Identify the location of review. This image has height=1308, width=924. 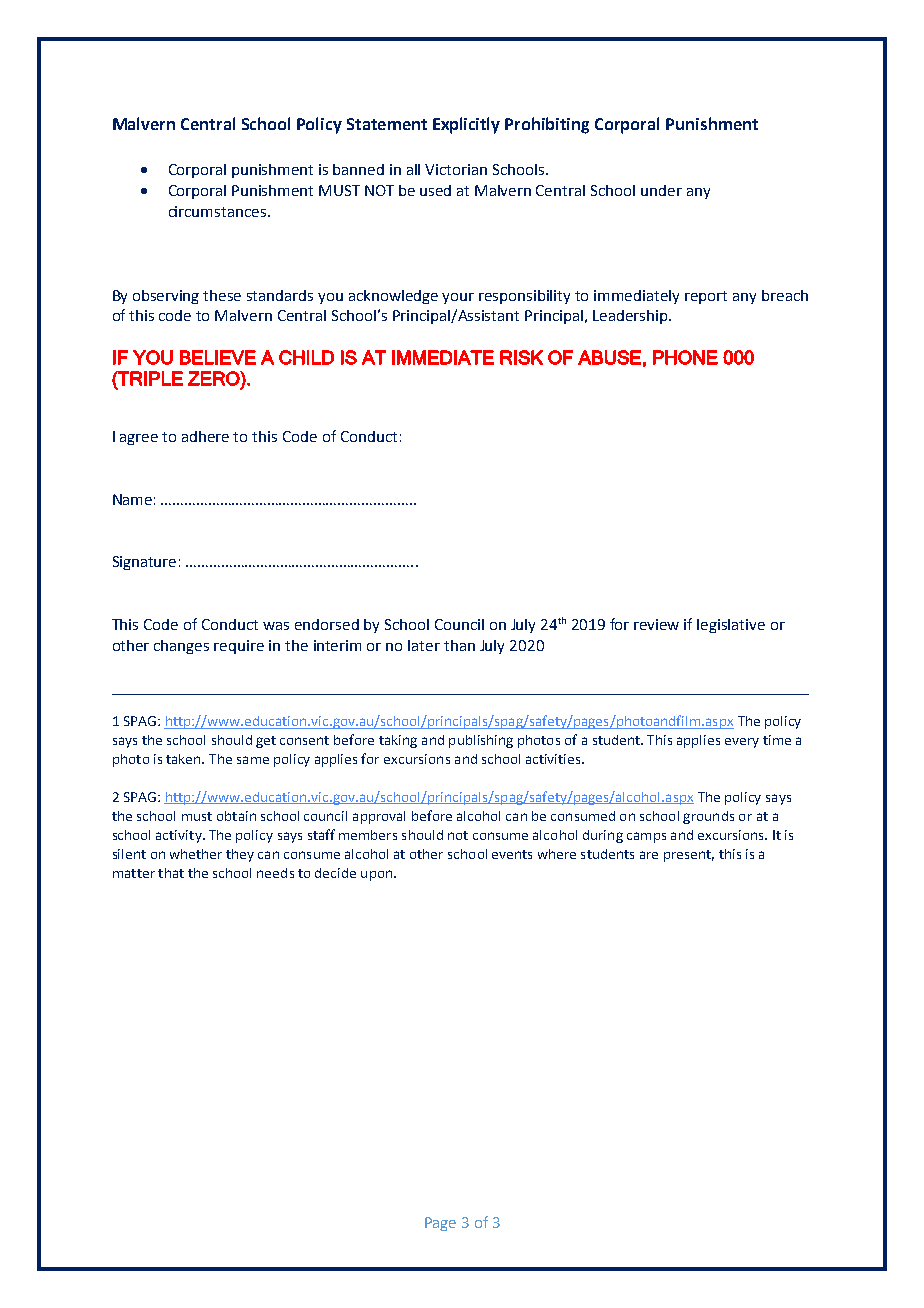
(656, 624).
